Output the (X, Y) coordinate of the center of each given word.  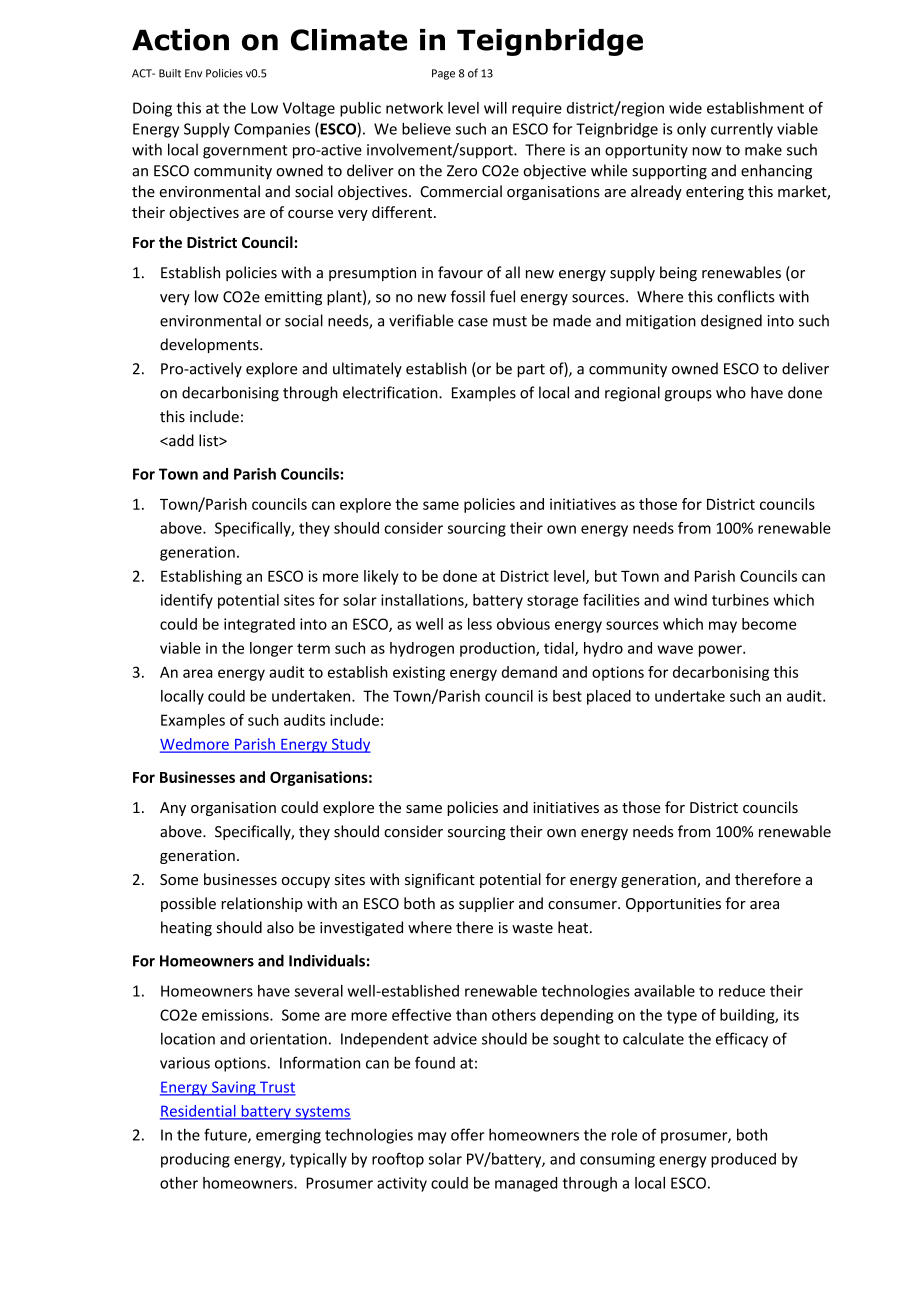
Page (443, 74)
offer (468, 1134)
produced (743, 1160)
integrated (259, 625)
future (226, 1135)
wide (685, 108)
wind (690, 600)
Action (180, 40)
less (480, 624)
